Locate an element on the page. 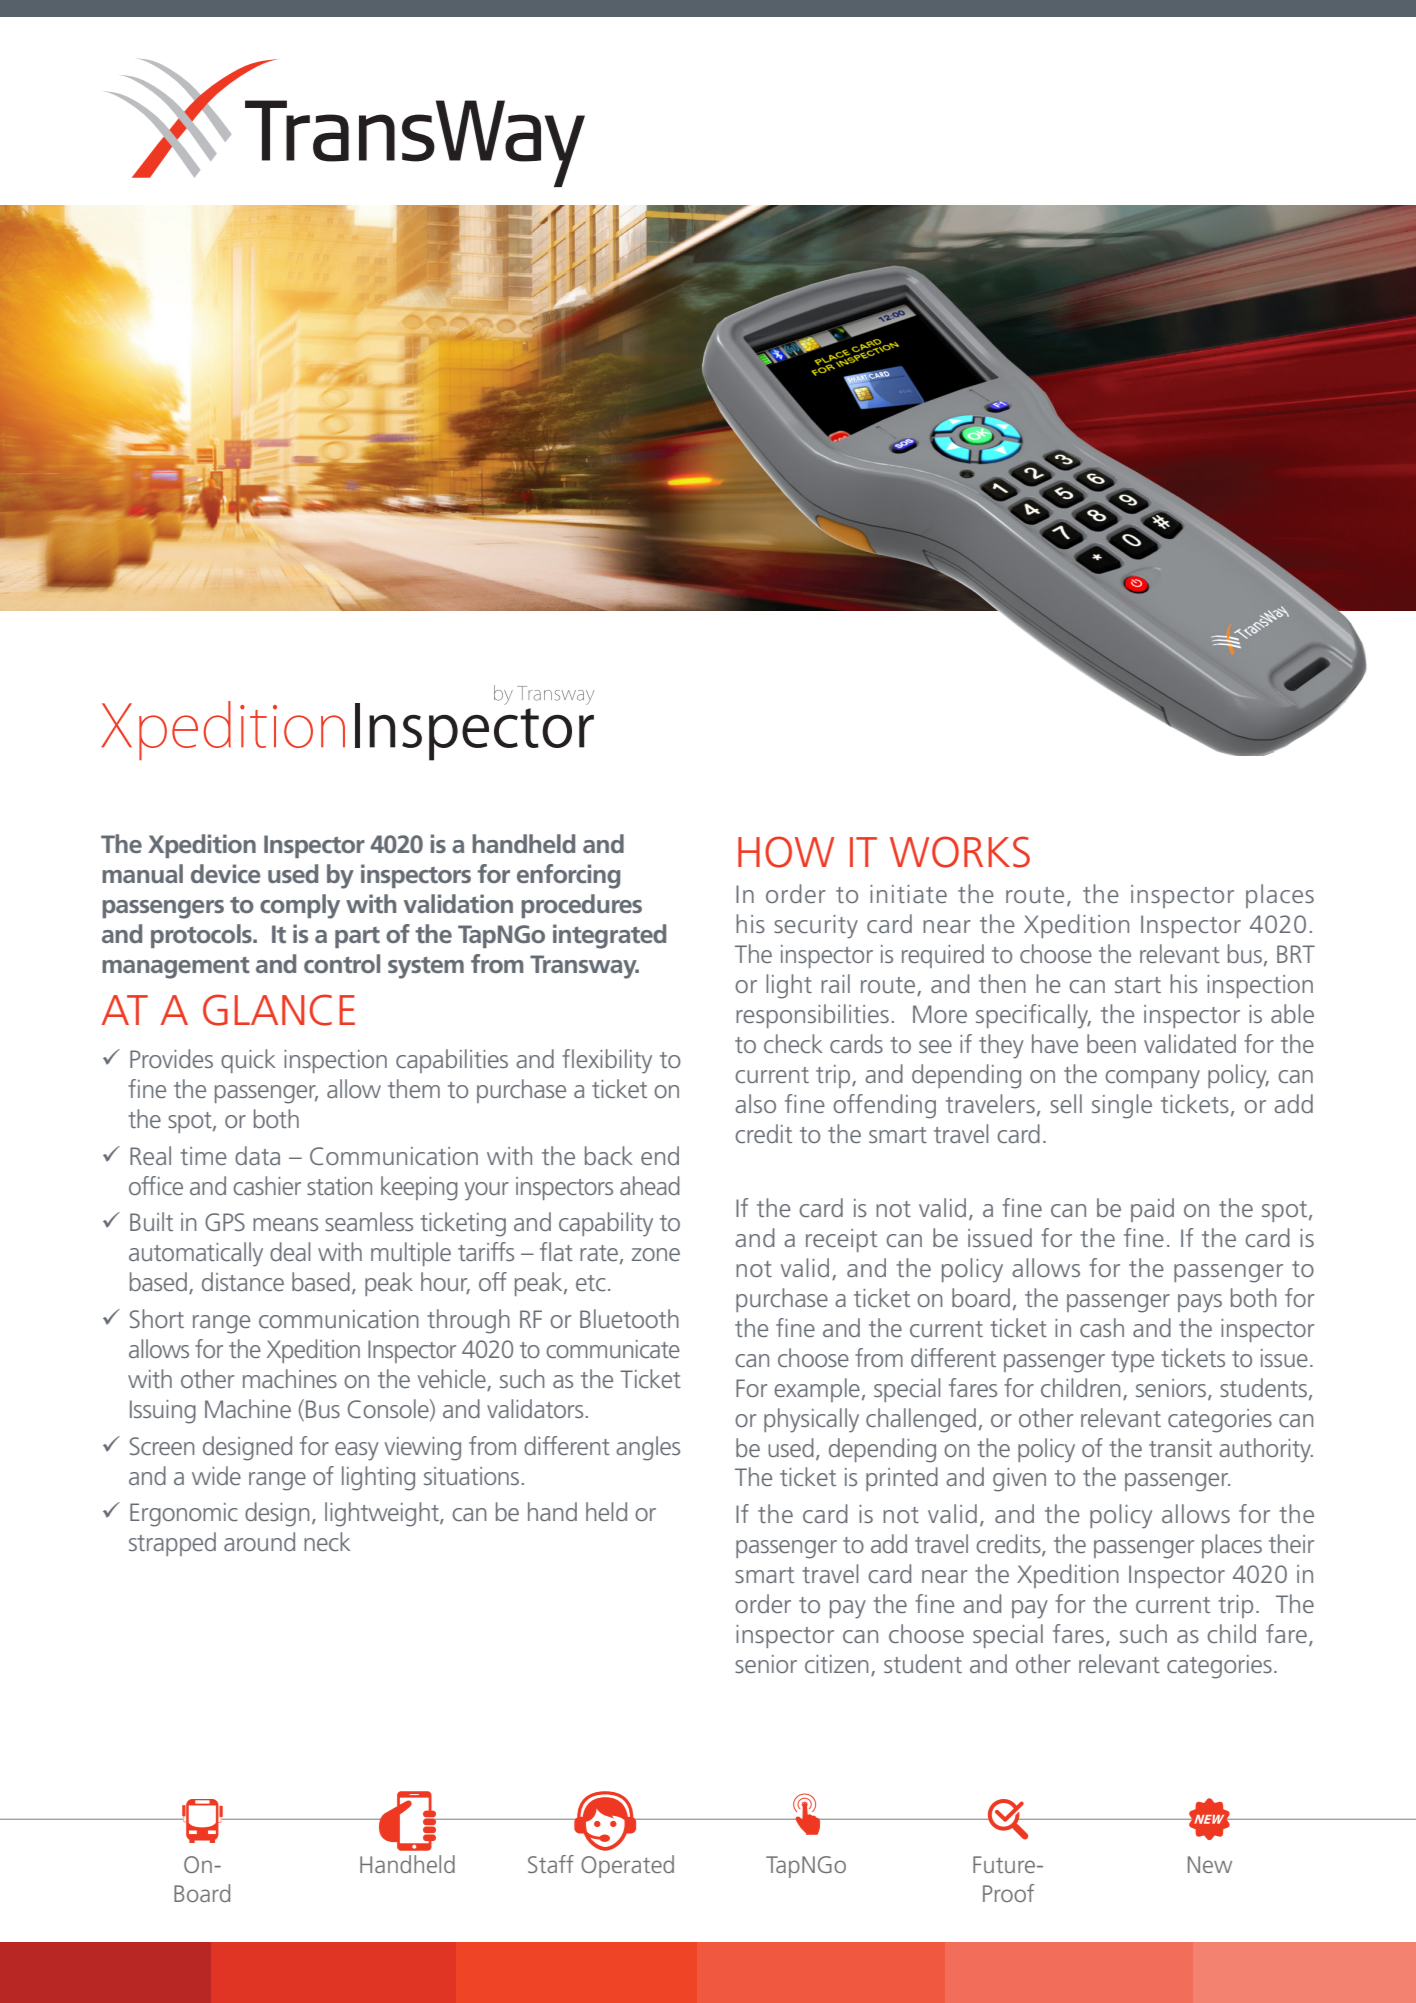 The height and width of the document is (2003, 1416). WORKS is located at coordinates (960, 852).
